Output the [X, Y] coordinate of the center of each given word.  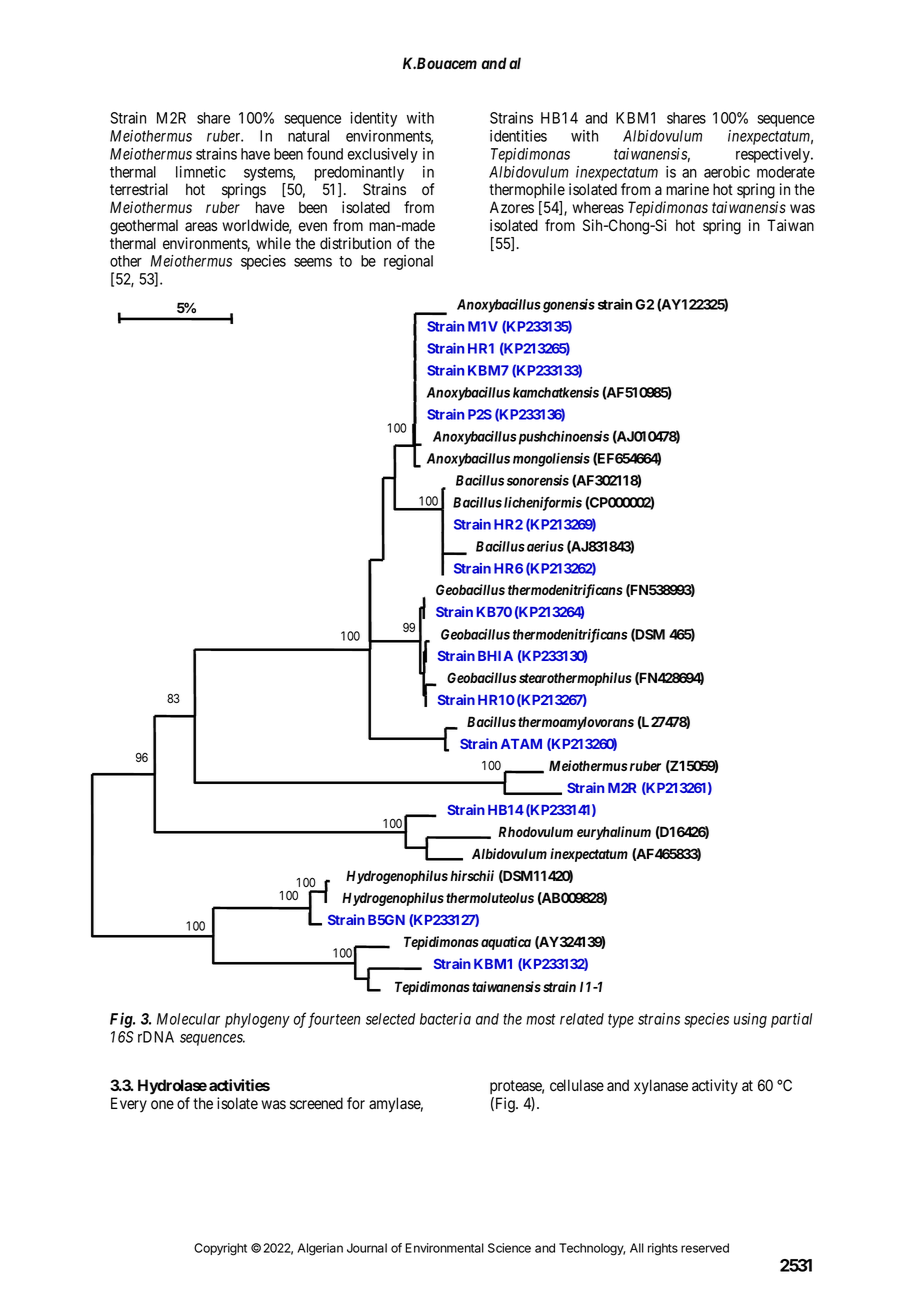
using [750, 1020]
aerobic [727, 172]
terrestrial [139, 189]
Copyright [220, 1249]
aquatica [504, 943]
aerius [544, 546]
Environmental [444, 1248]
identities [518, 136]
